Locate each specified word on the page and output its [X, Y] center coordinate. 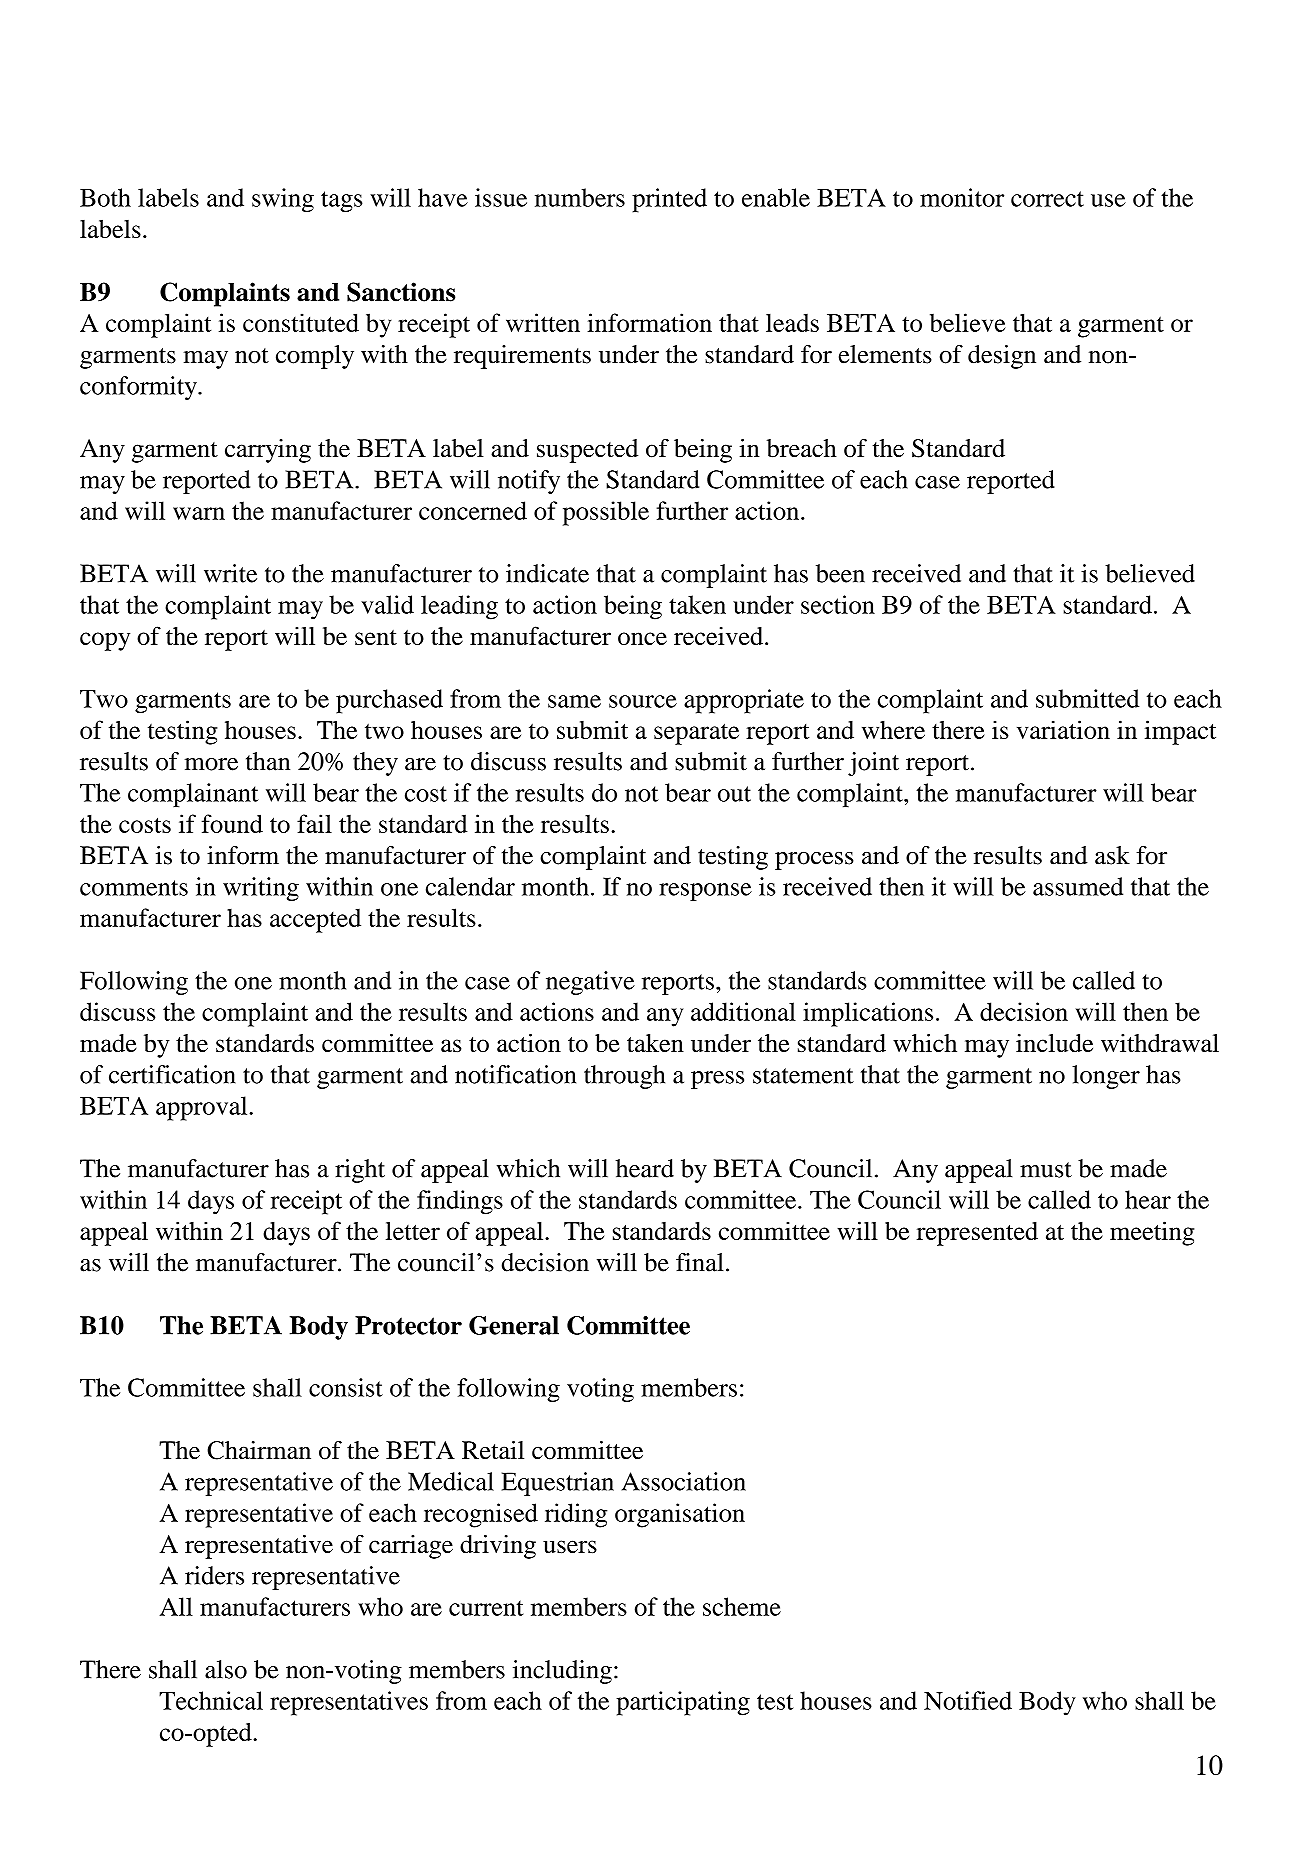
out [734, 794]
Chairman [259, 1450]
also [226, 1669]
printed [669, 200]
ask [1112, 855]
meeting [1152, 1233]
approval [203, 1108]
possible [606, 513]
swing [283, 200]
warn [199, 513]
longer [1106, 1077]
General [514, 1325]
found [232, 823]
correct [1047, 199]
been [840, 573]
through [624, 1077]
